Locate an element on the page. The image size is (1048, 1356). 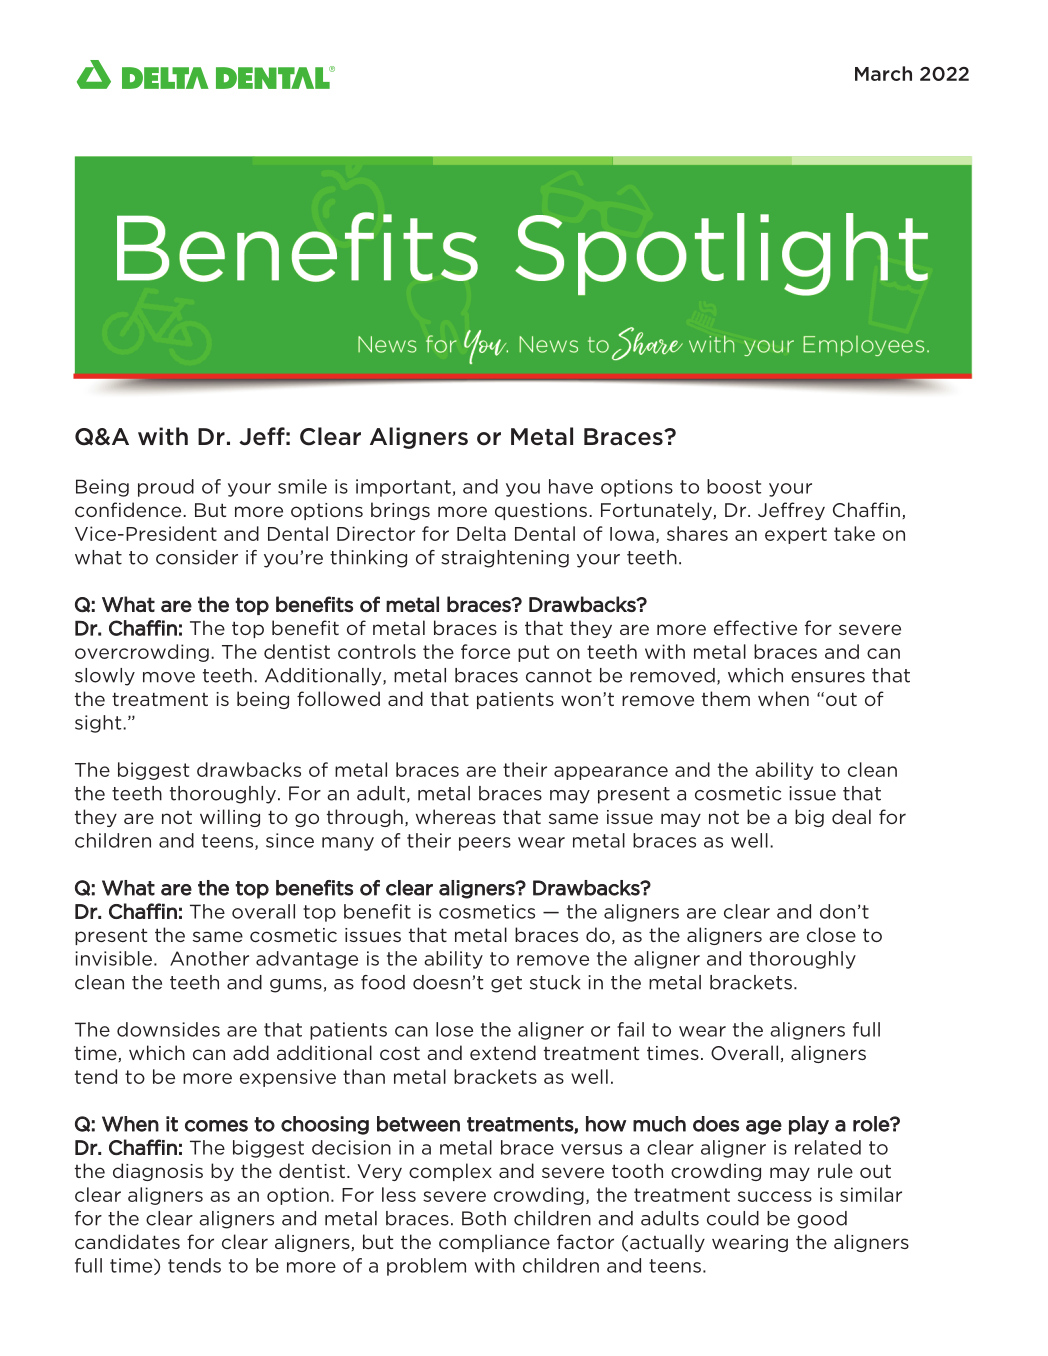
expert is located at coordinates (796, 535).
